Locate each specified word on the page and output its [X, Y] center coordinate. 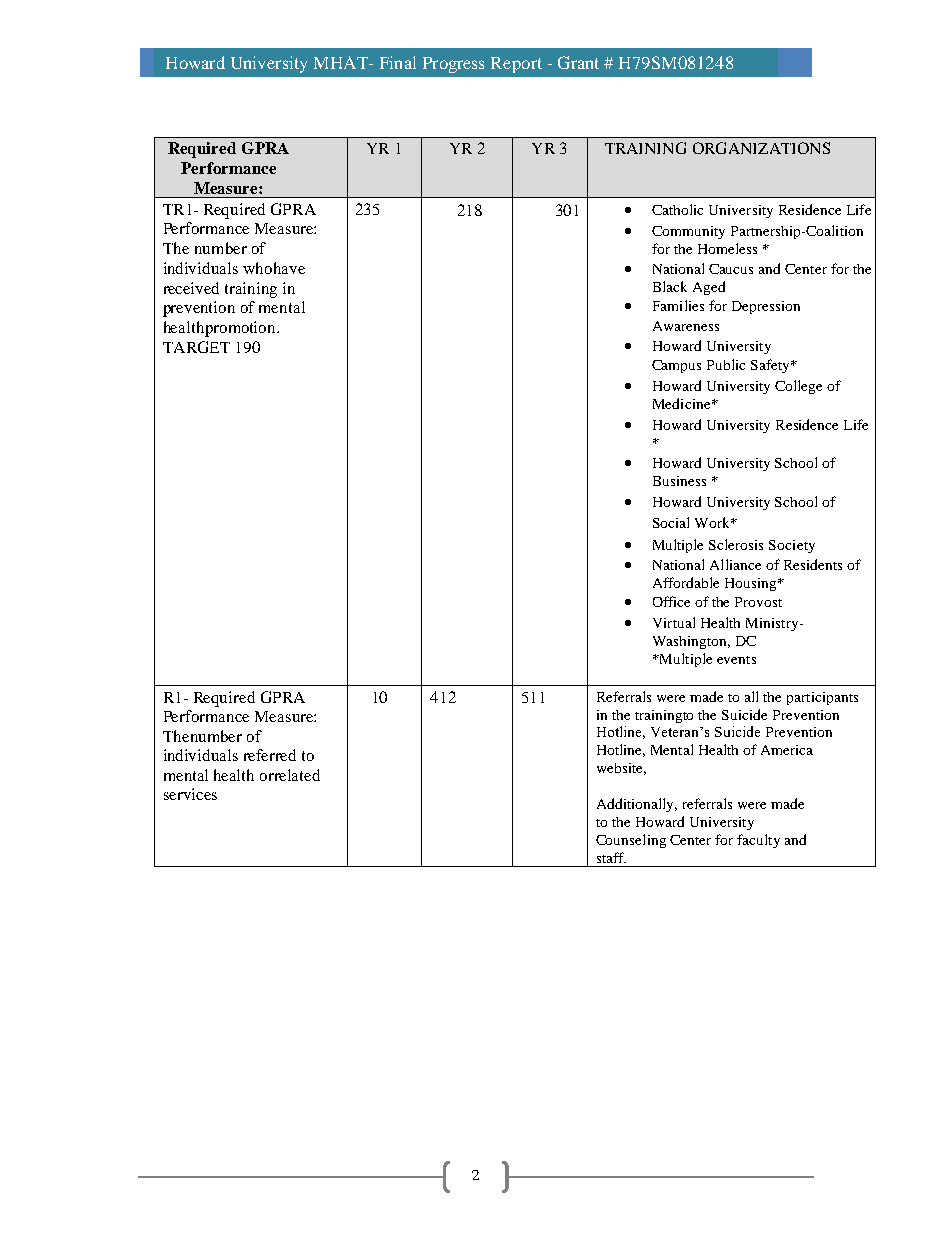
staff [611, 857]
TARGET [196, 347]
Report [516, 65]
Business [679, 481]
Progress [453, 65]
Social [671, 522]
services [190, 794]
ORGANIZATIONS [761, 148]
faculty [758, 841]
